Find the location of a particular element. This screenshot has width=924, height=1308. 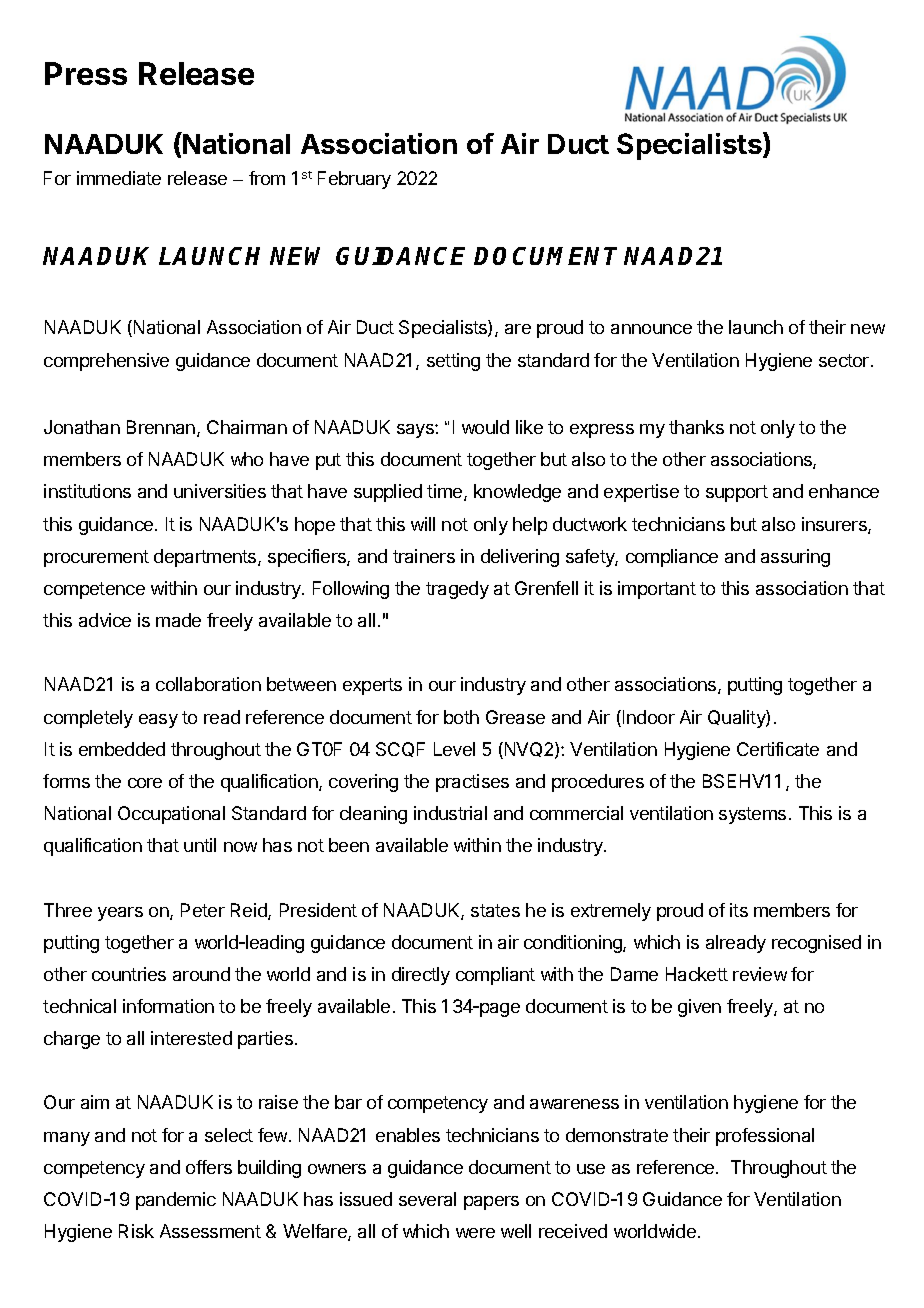

directly is located at coordinates (421, 976).
